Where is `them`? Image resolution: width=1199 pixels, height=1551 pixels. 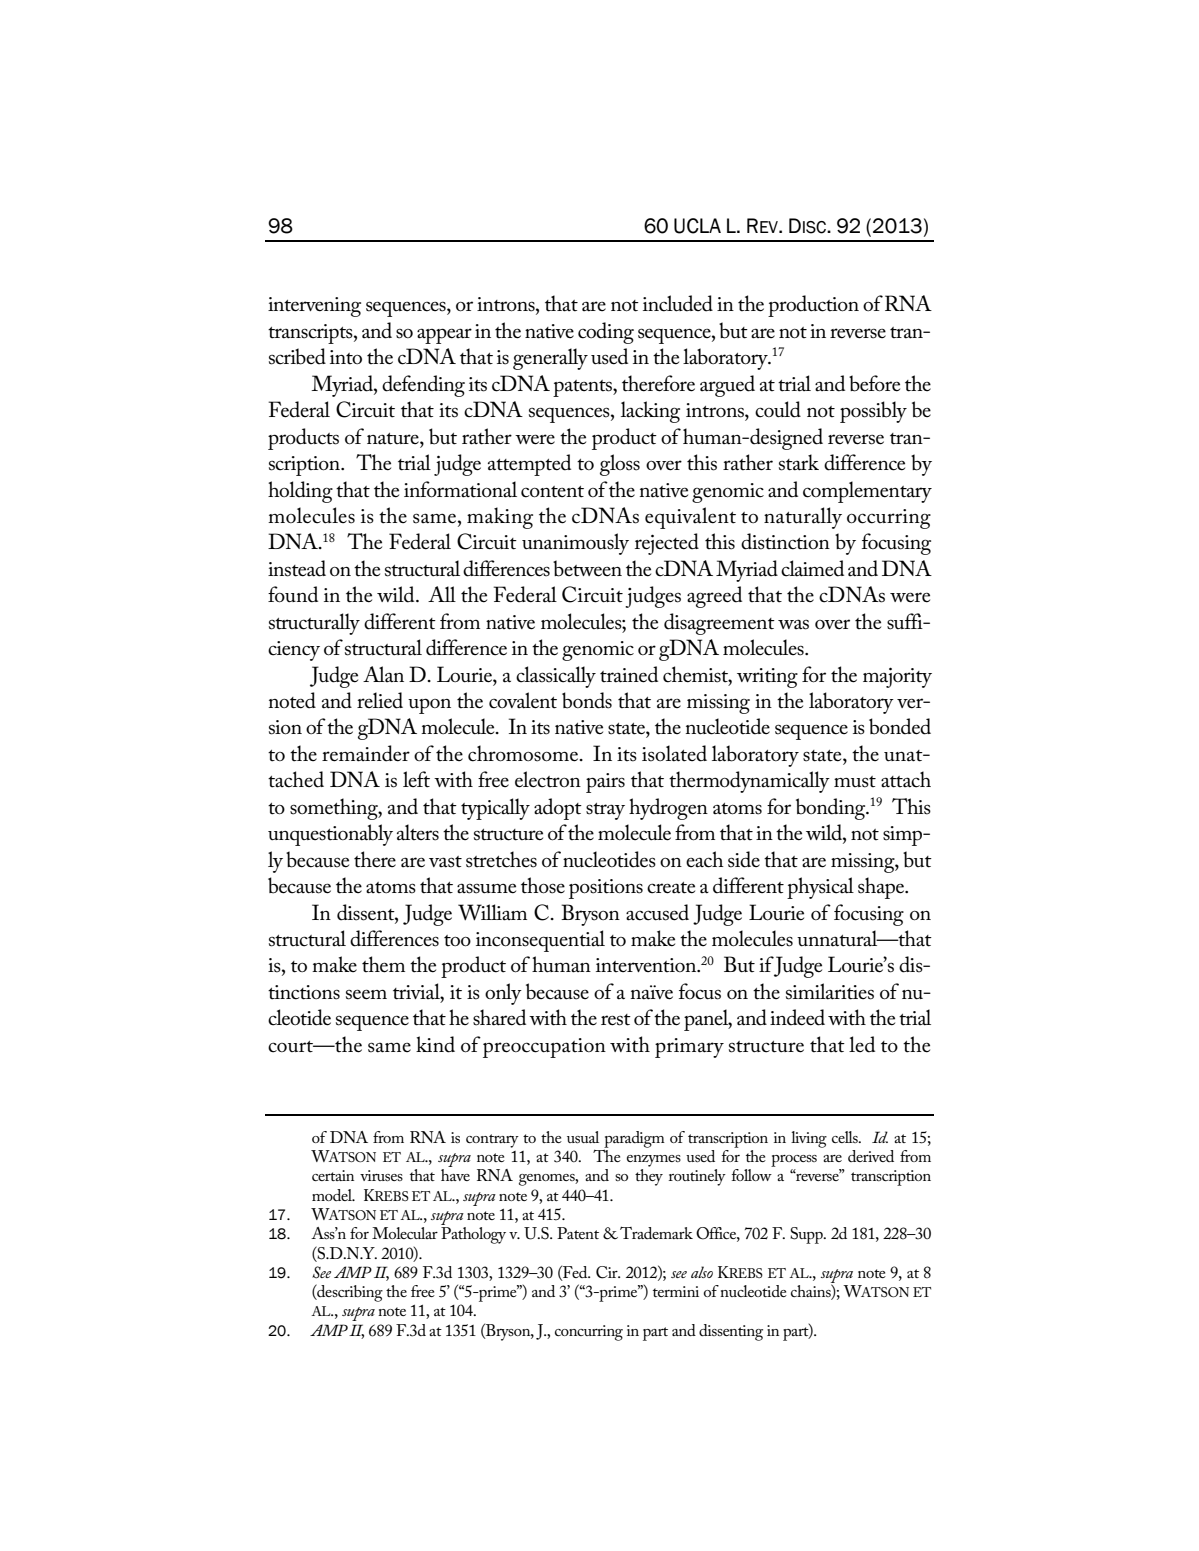 them is located at coordinates (383, 964).
